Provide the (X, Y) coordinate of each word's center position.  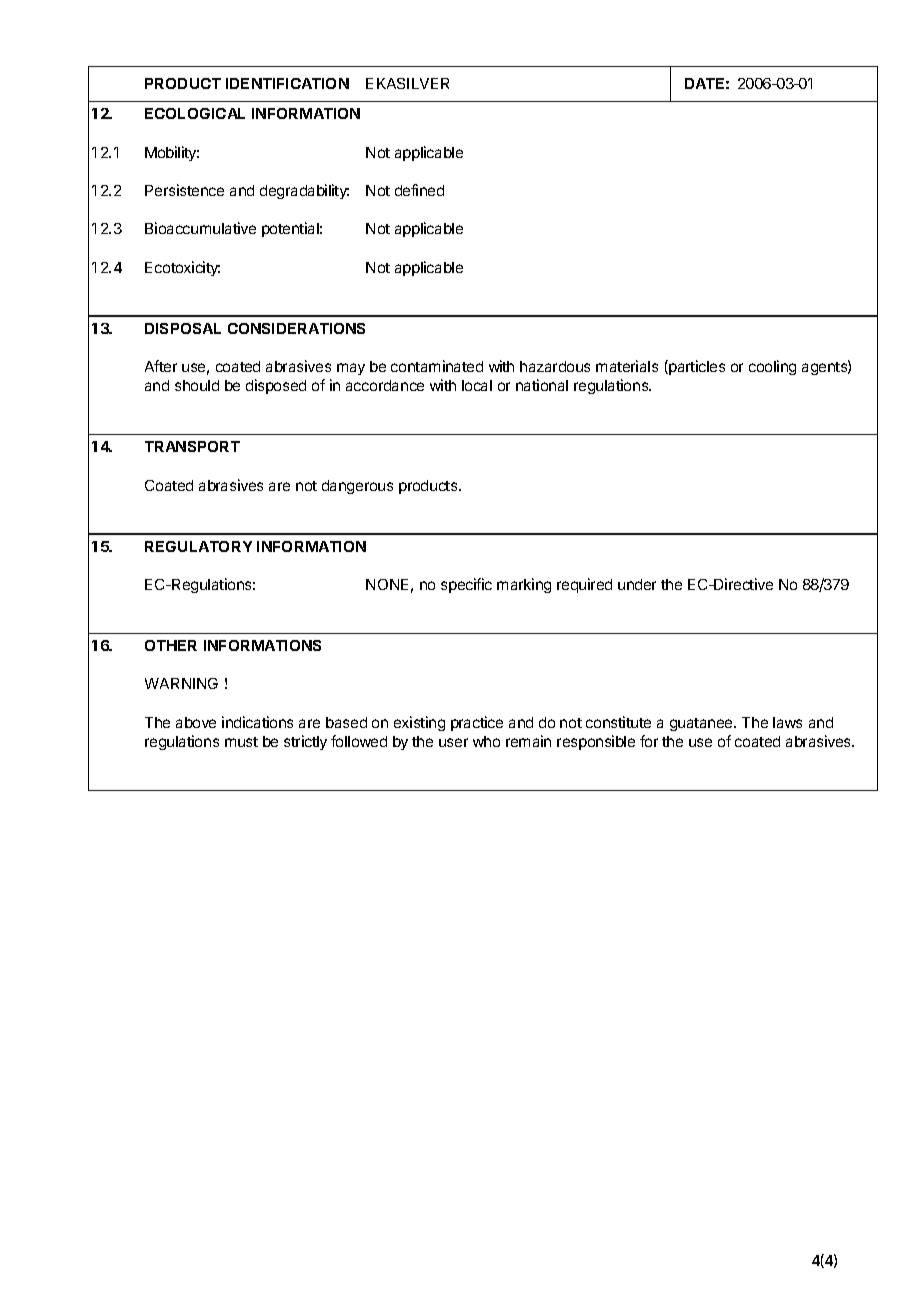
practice (477, 723)
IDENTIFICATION (287, 83)
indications (257, 722)
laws (787, 722)
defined (419, 190)
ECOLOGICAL (195, 113)
